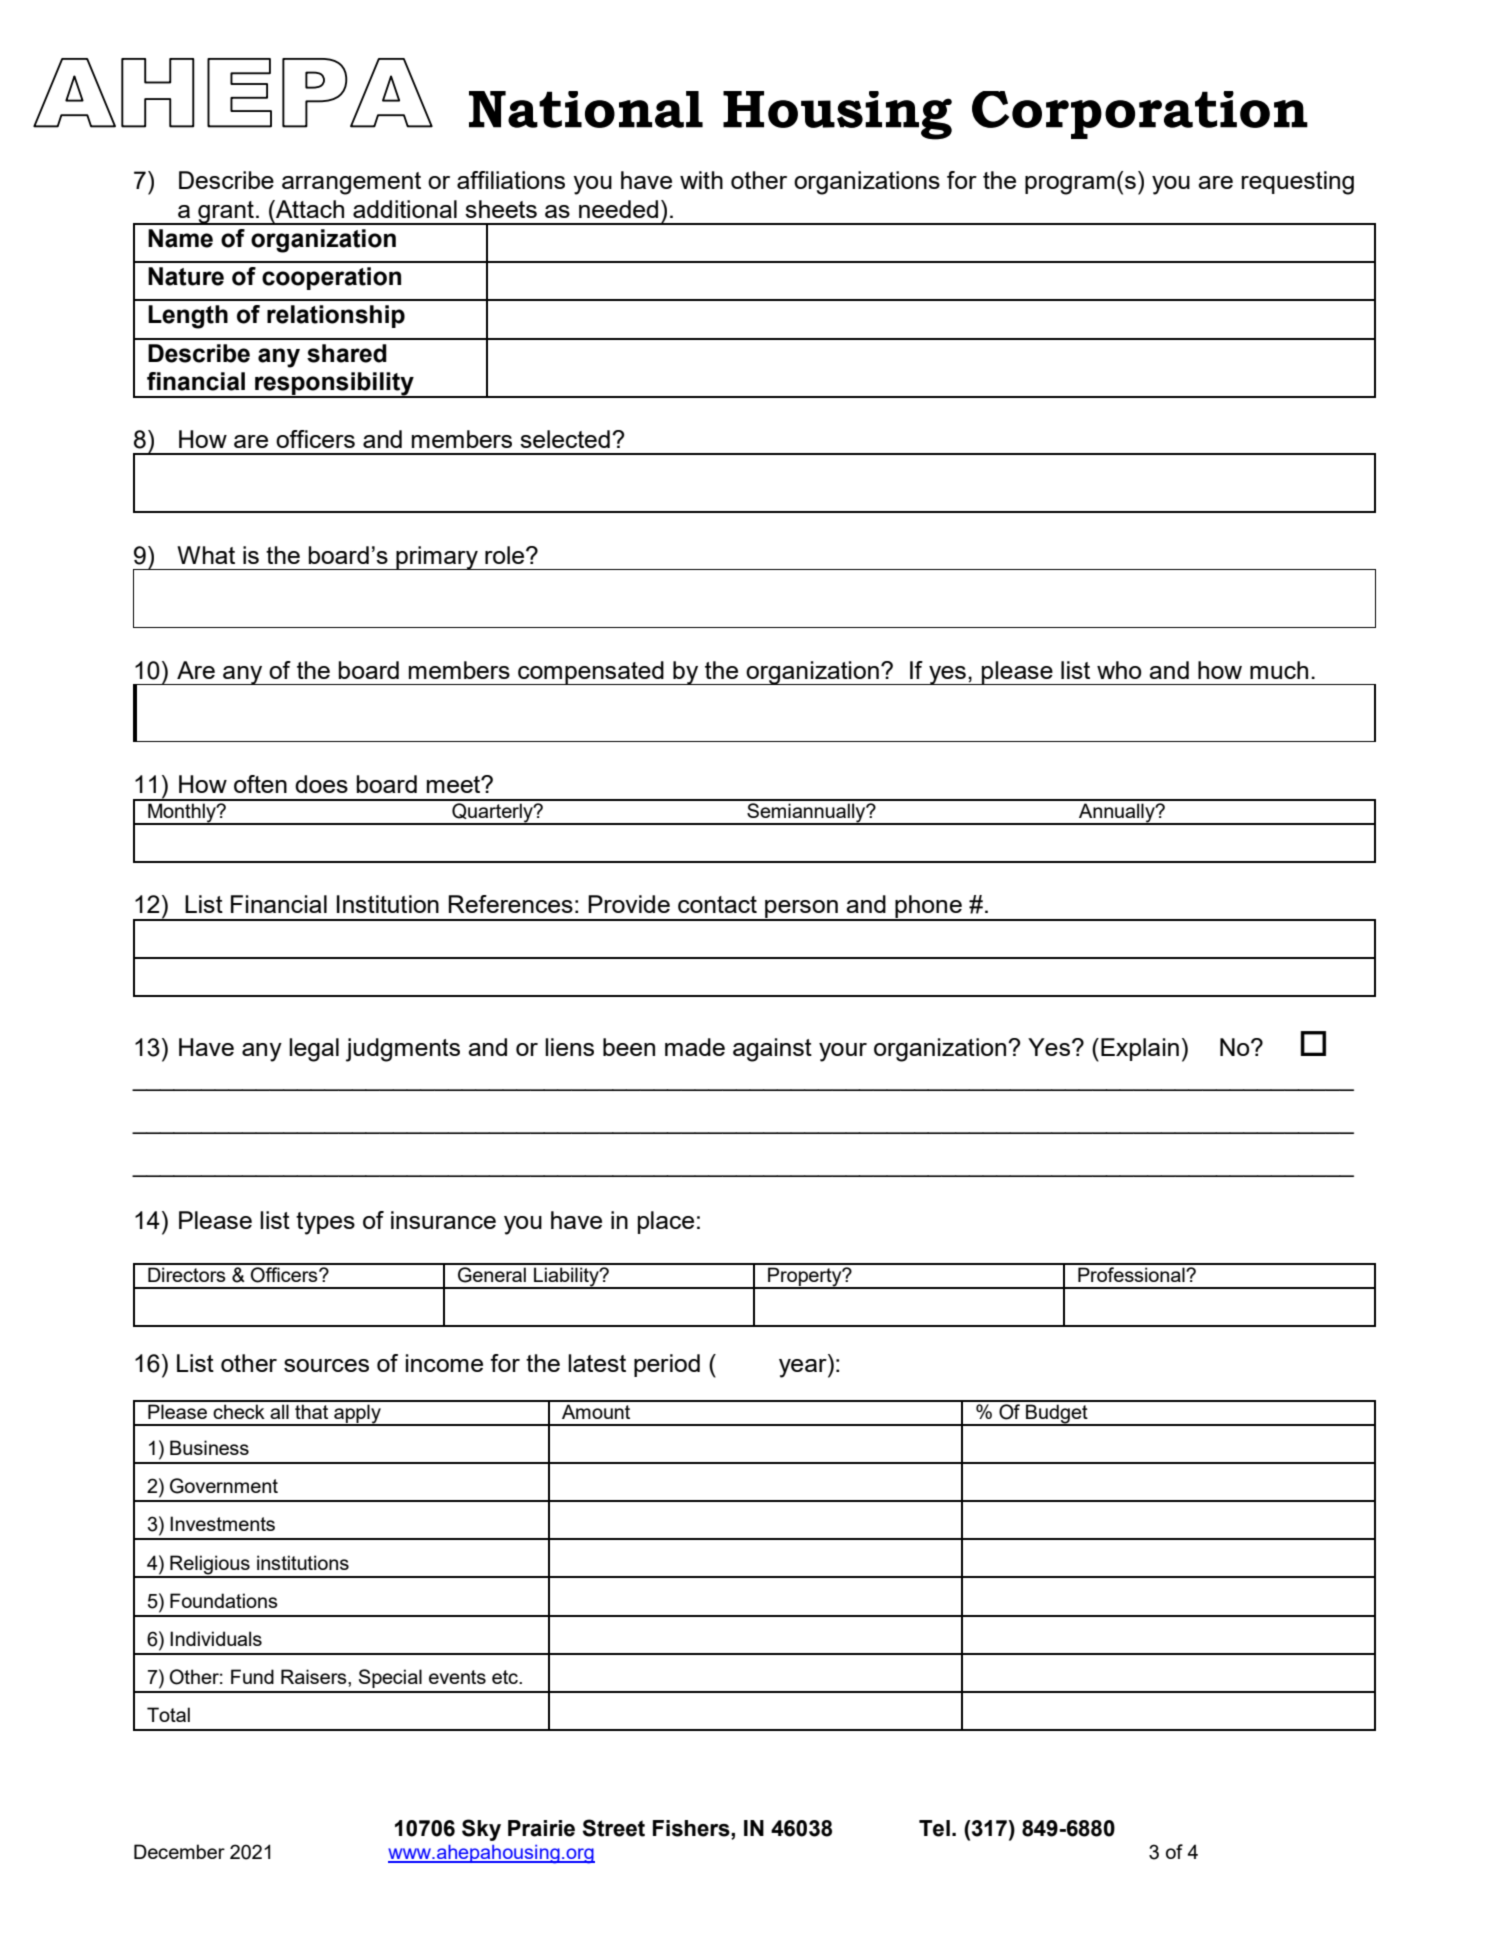 This image has height=1953, width=1509. Describe the element at coordinates (179, 1851) in the image. I see `December` at that location.
